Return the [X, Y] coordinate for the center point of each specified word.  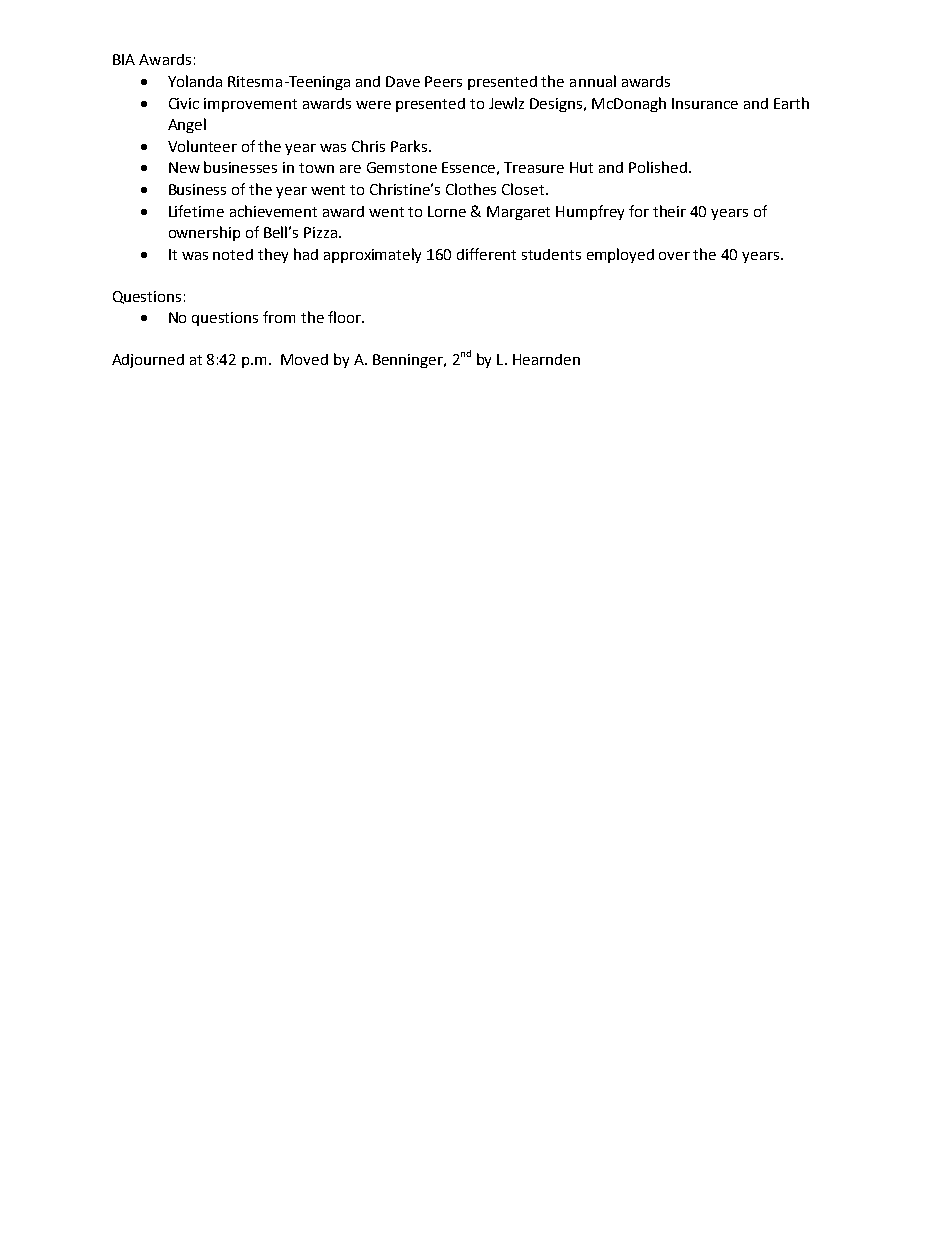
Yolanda [195, 81]
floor [346, 317]
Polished [658, 167]
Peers [443, 81]
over [674, 256]
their [669, 211]
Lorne [447, 211]
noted [233, 254]
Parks [410, 146]
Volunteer [202, 146]
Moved [304, 359]
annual [593, 81]
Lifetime [196, 211]
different [486, 254]
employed [620, 255]
